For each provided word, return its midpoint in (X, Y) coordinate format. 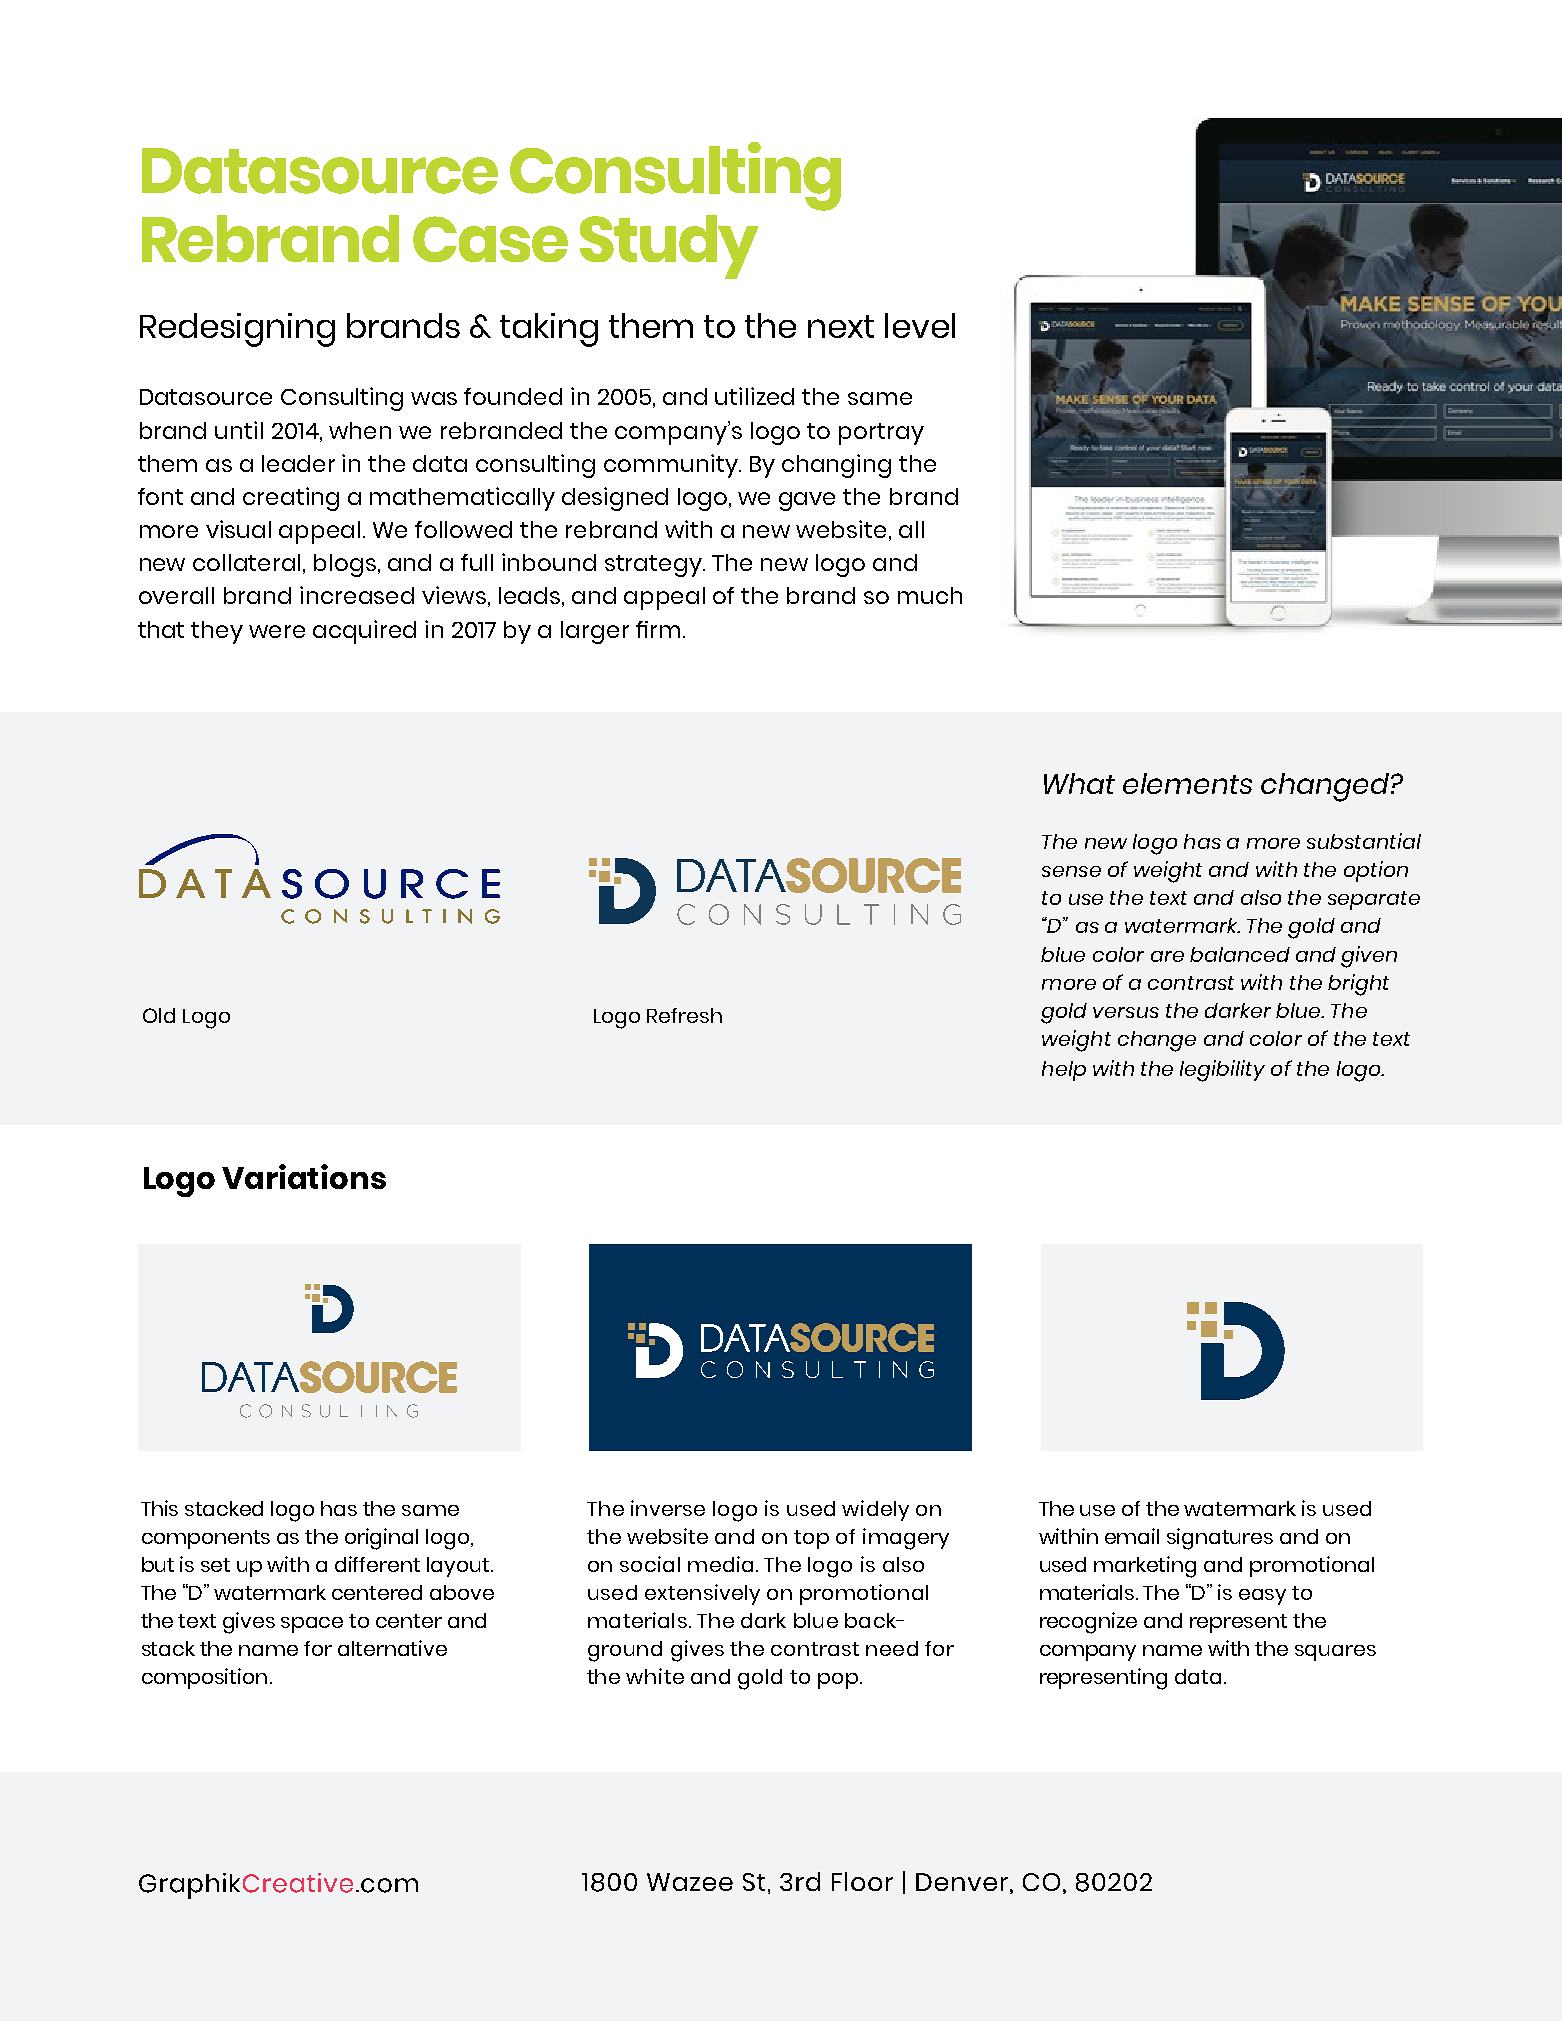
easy (1262, 1597)
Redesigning (237, 330)
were (277, 631)
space (312, 1625)
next (841, 326)
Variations (304, 1176)
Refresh (684, 1015)
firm (658, 629)
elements (1187, 783)
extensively (702, 1594)
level (920, 325)
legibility (1222, 1071)
